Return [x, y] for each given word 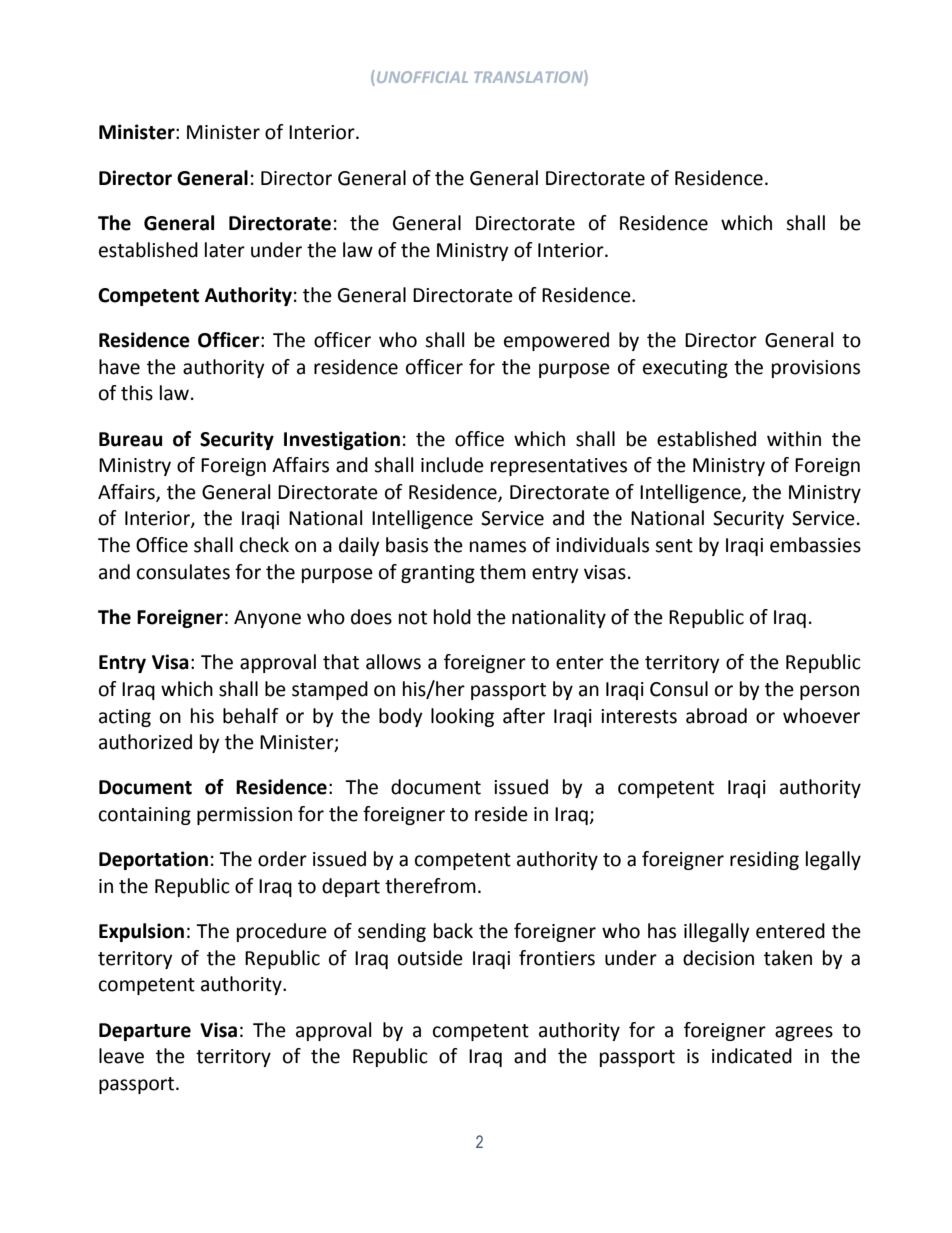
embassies [815, 545]
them [503, 572]
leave [121, 1056]
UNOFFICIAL [421, 78]
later [225, 250]
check [264, 545]
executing [685, 369]
